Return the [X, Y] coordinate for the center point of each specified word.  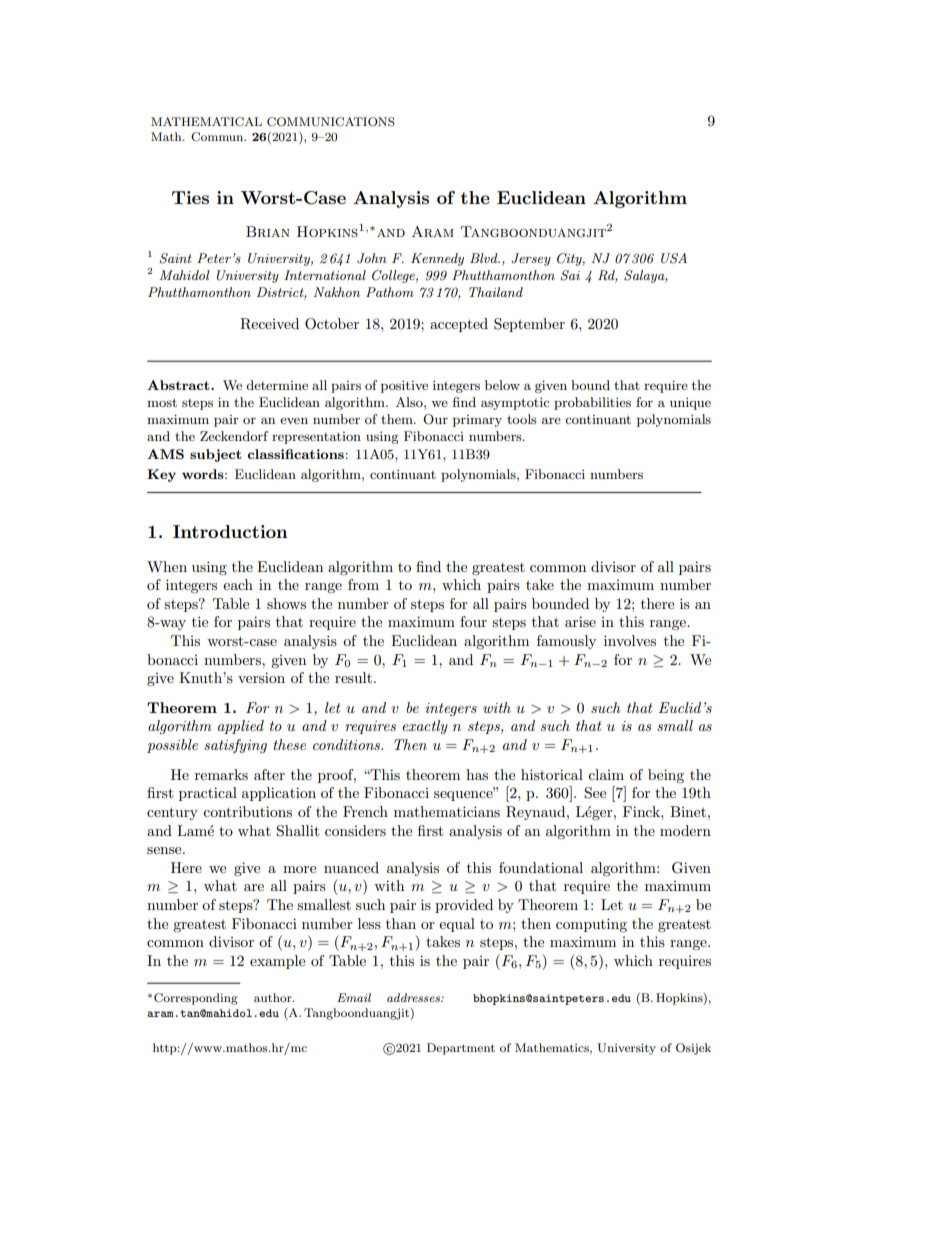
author [274, 997]
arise [580, 621]
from [363, 584]
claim [606, 774]
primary [477, 421]
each [238, 584]
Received [269, 324]
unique [690, 403]
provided [464, 906]
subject [216, 455]
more [299, 869]
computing [591, 925]
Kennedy [437, 259]
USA [674, 258]
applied [241, 727]
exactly [425, 727]
